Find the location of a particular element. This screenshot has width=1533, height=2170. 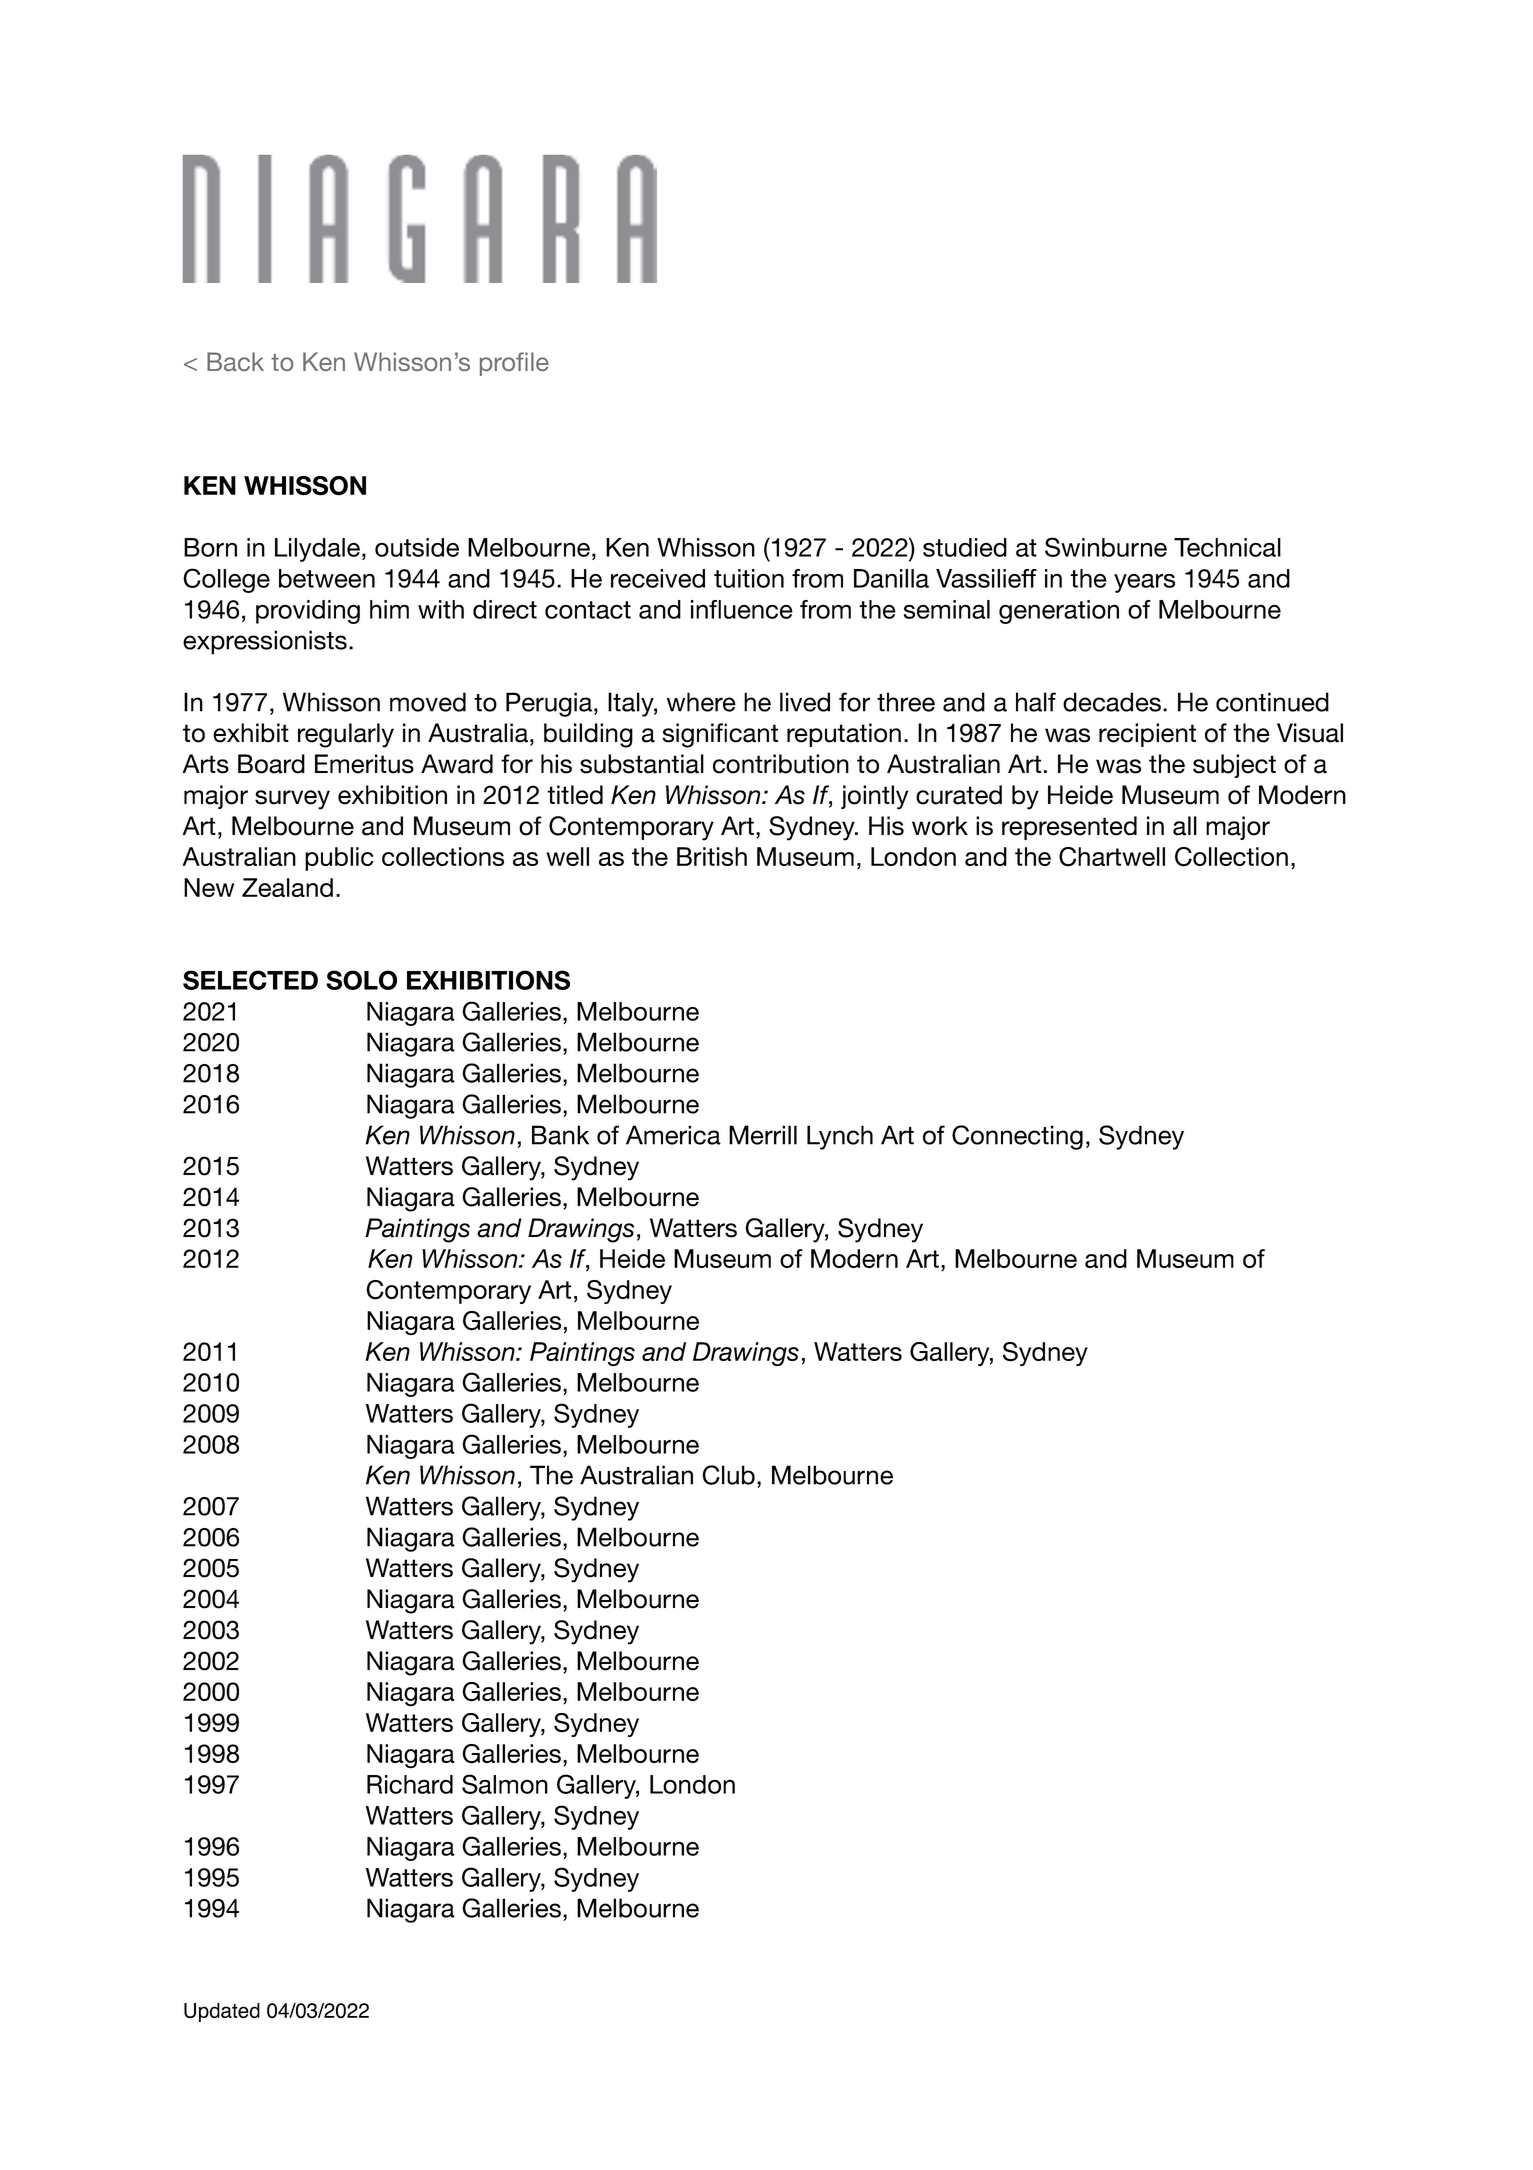

Technical is located at coordinates (1227, 547).
